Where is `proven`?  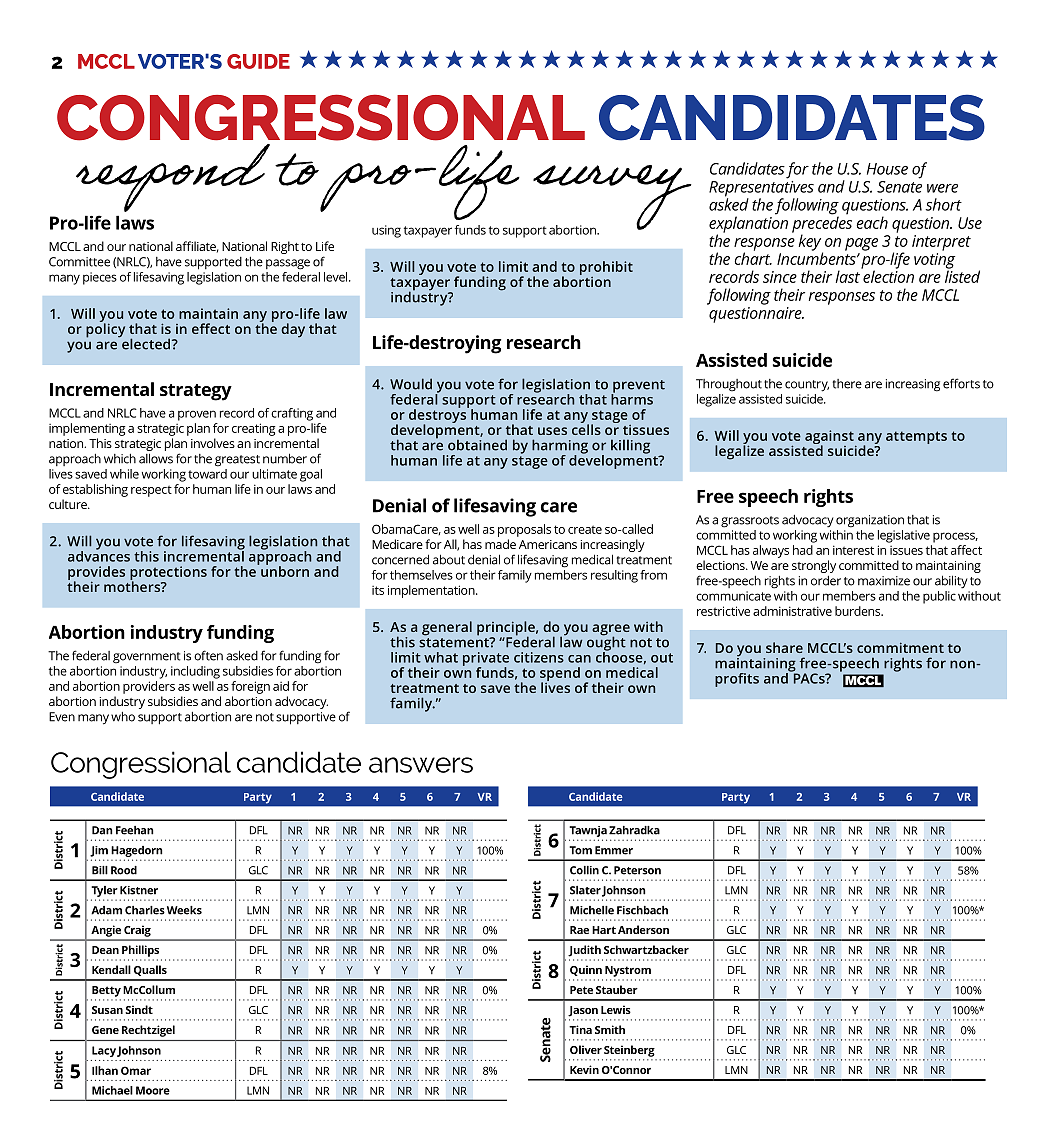
proven is located at coordinates (197, 415).
